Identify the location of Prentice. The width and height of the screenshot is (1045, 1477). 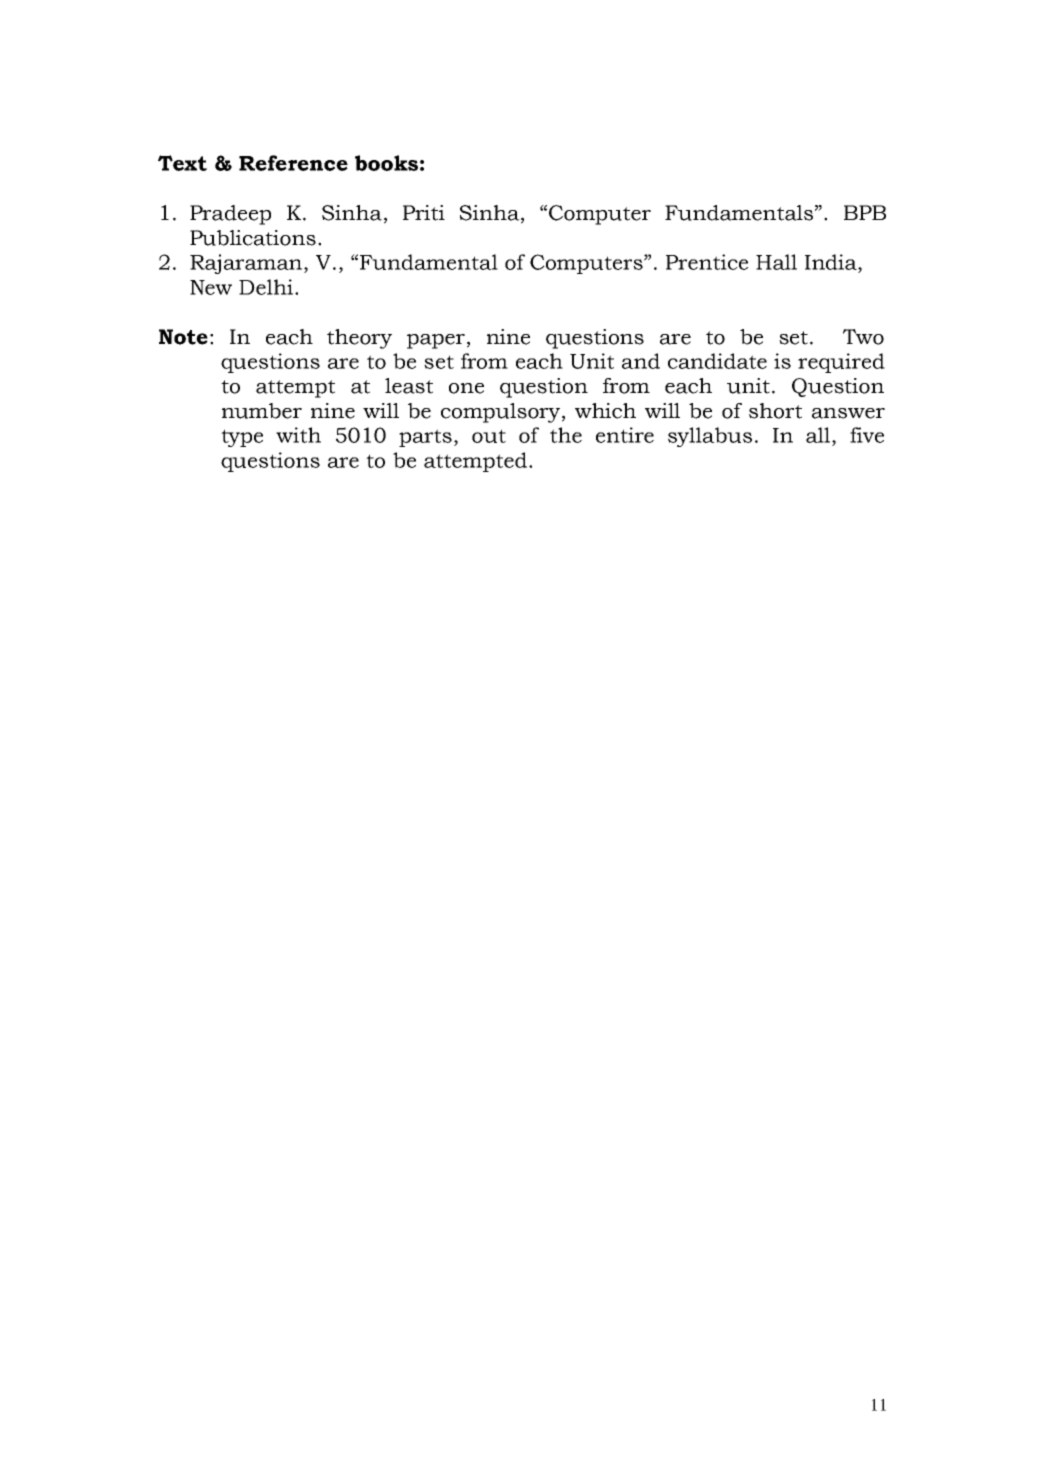
(707, 262).
